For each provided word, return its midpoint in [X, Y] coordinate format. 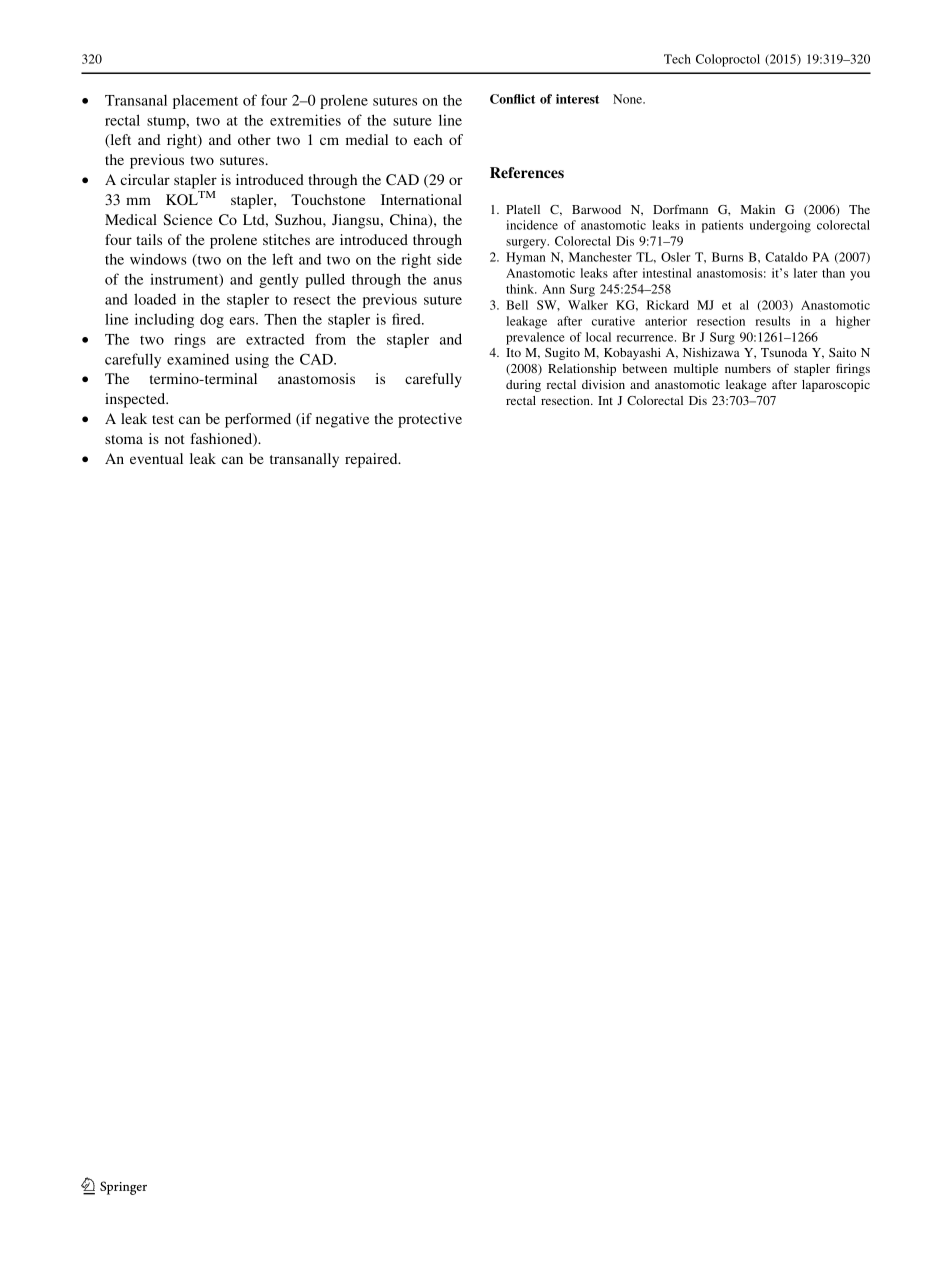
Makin [758, 209]
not [175, 439]
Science [188, 219]
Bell [517, 305]
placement [205, 102]
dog [212, 320]
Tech [677, 59]
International [421, 199]
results [773, 321]
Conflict [512, 99]
